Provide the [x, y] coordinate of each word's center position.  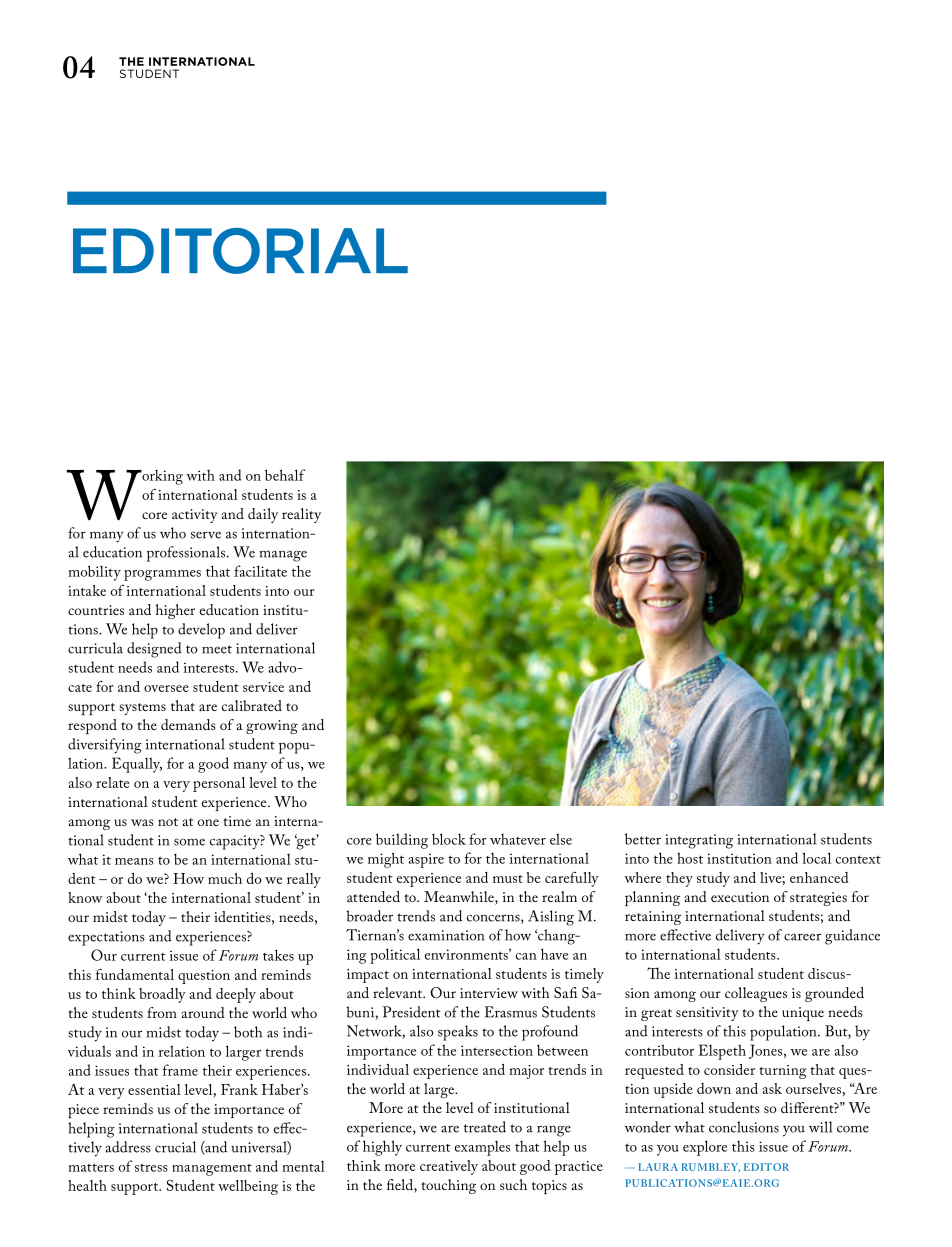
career [802, 937]
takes [278, 955]
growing [272, 727]
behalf [285, 475]
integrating [699, 841]
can [526, 956]
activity [194, 516]
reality [301, 515]
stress [151, 1167]
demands [188, 724]
